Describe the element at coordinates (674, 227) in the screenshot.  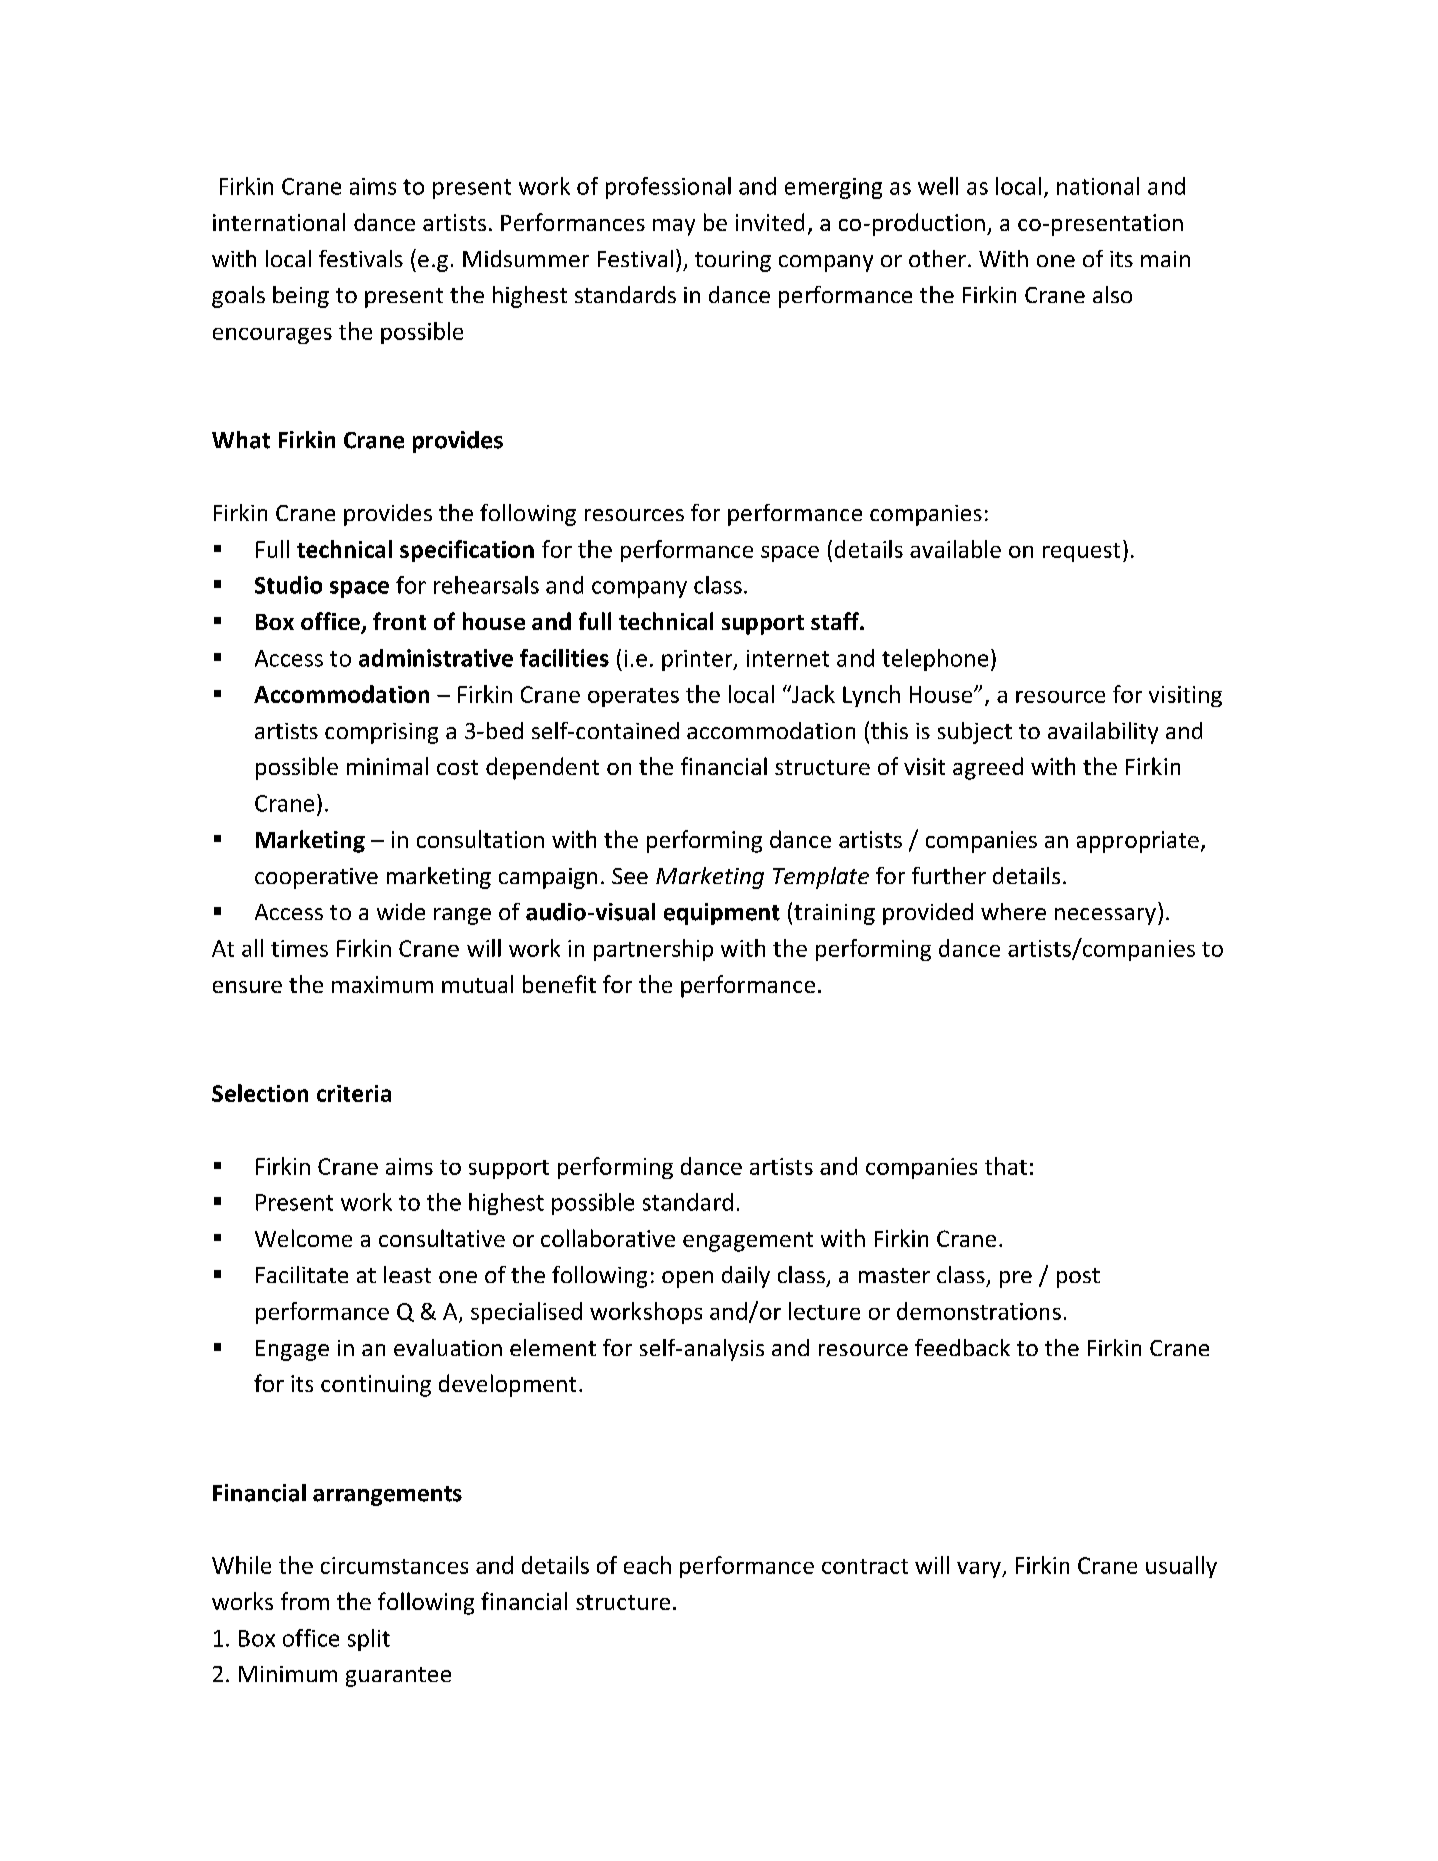
I see `may` at that location.
